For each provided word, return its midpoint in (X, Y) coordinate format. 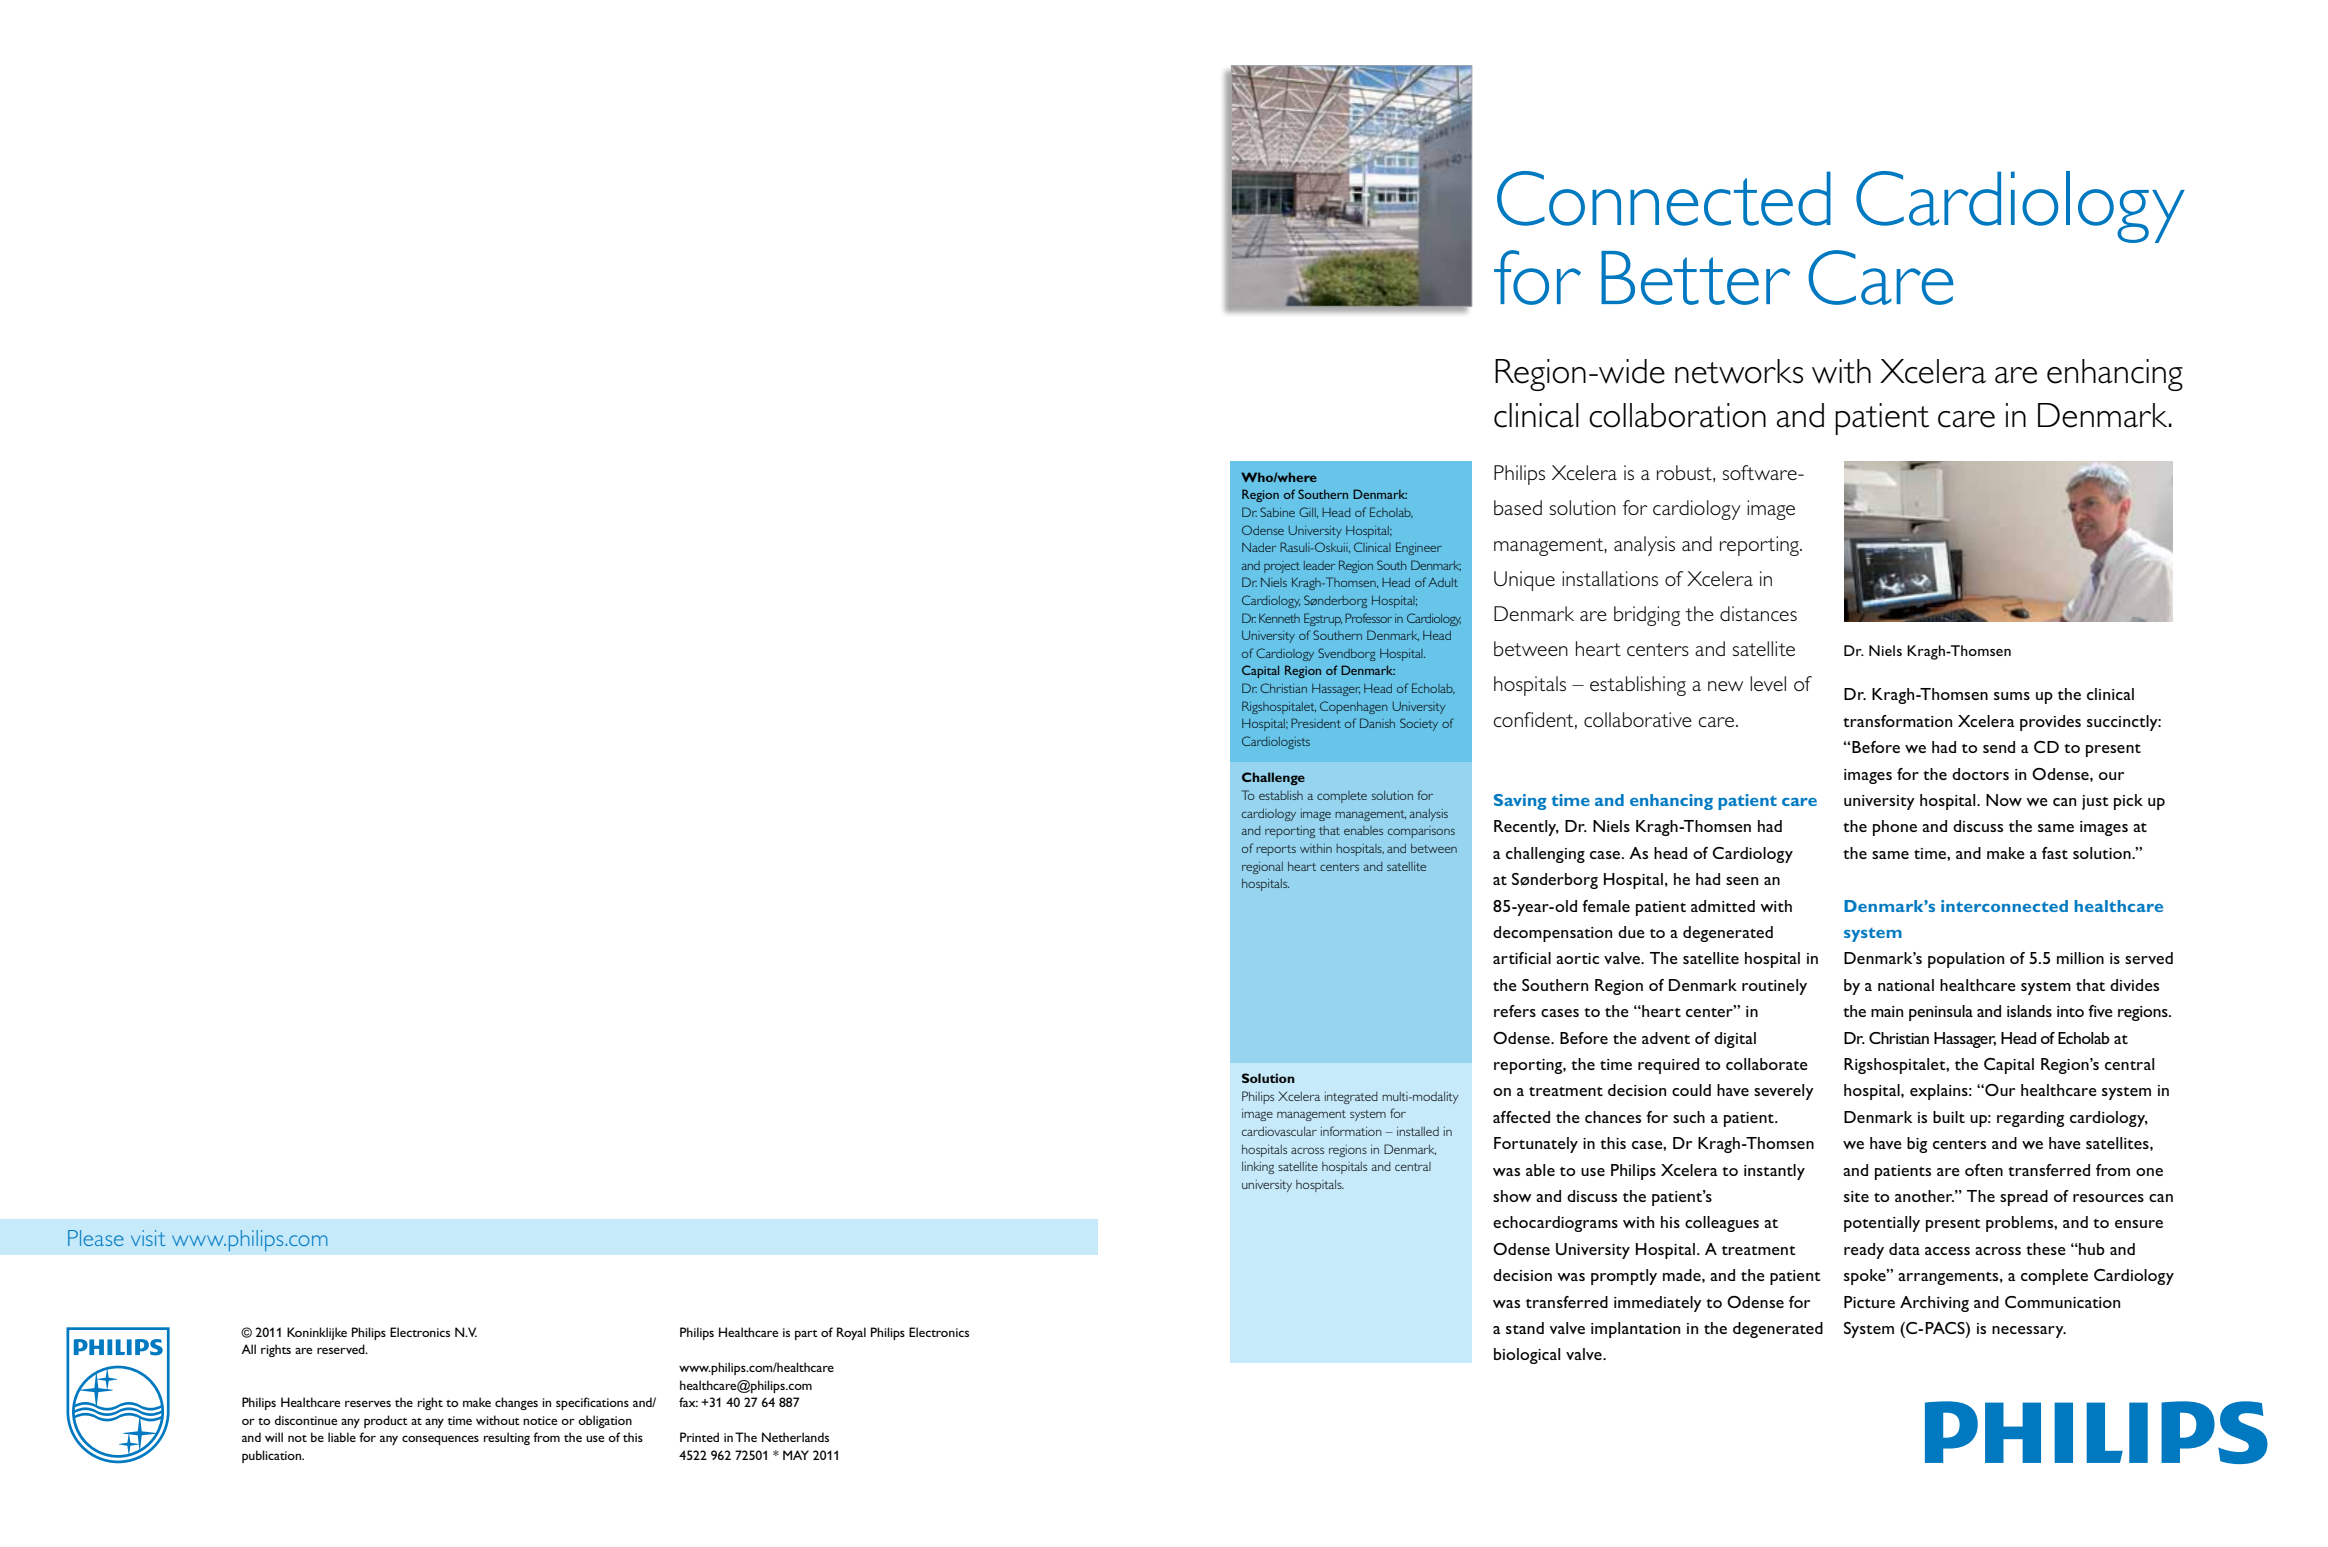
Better (1696, 278)
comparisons (1421, 832)
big (1917, 1145)
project (1282, 567)
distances (1758, 613)
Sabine (1277, 512)
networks (1739, 371)
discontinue (306, 1420)
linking (1258, 1168)
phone (1895, 828)
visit (148, 1238)
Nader (1259, 547)
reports (1276, 850)
